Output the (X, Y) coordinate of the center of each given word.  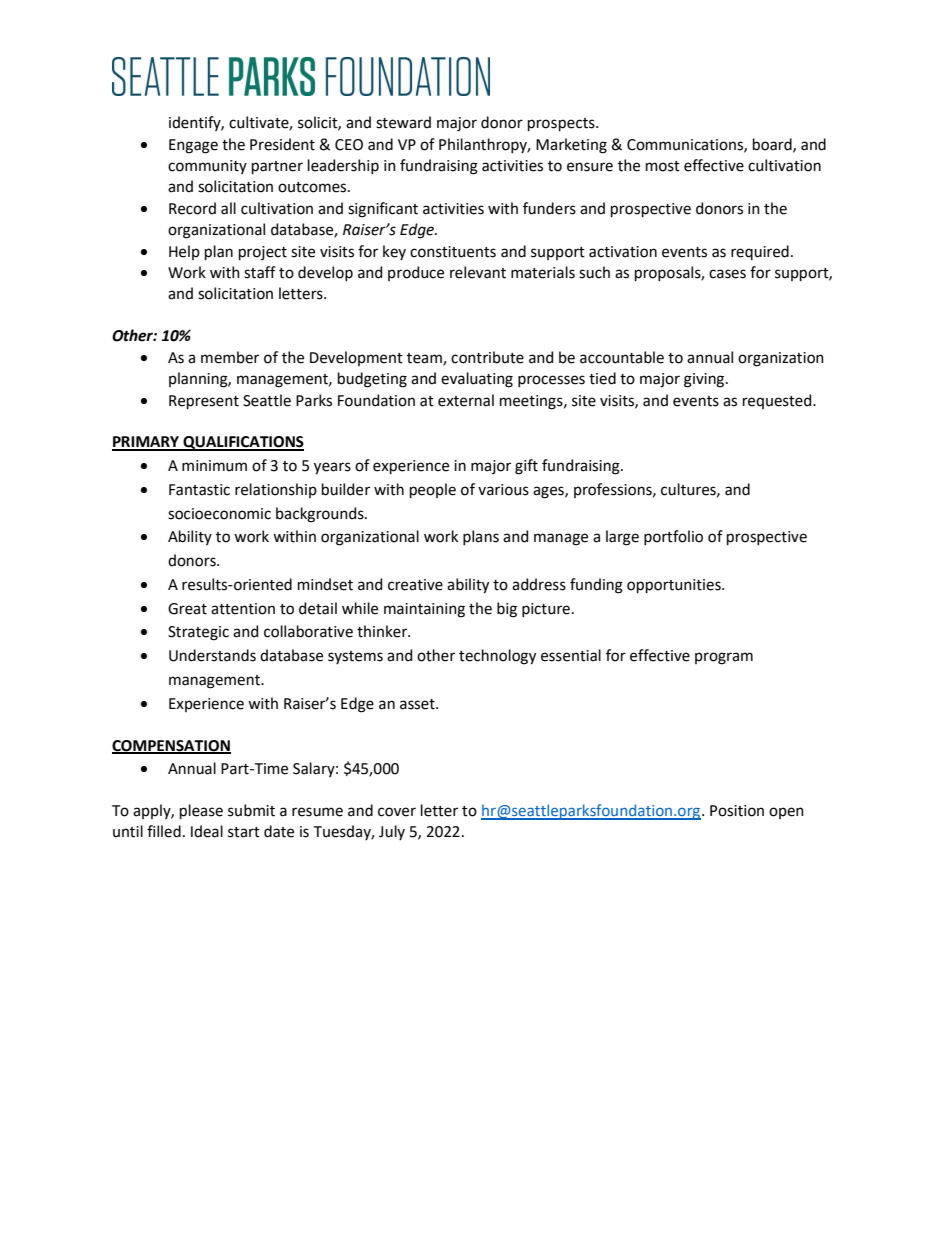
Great (187, 609)
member (230, 357)
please (201, 811)
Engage (193, 146)
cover (397, 812)
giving (705, 380)
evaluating (477, 380)
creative (415, 585)
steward (403, 122)
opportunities (675, 586)
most (663, 166)
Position (737, 811)
